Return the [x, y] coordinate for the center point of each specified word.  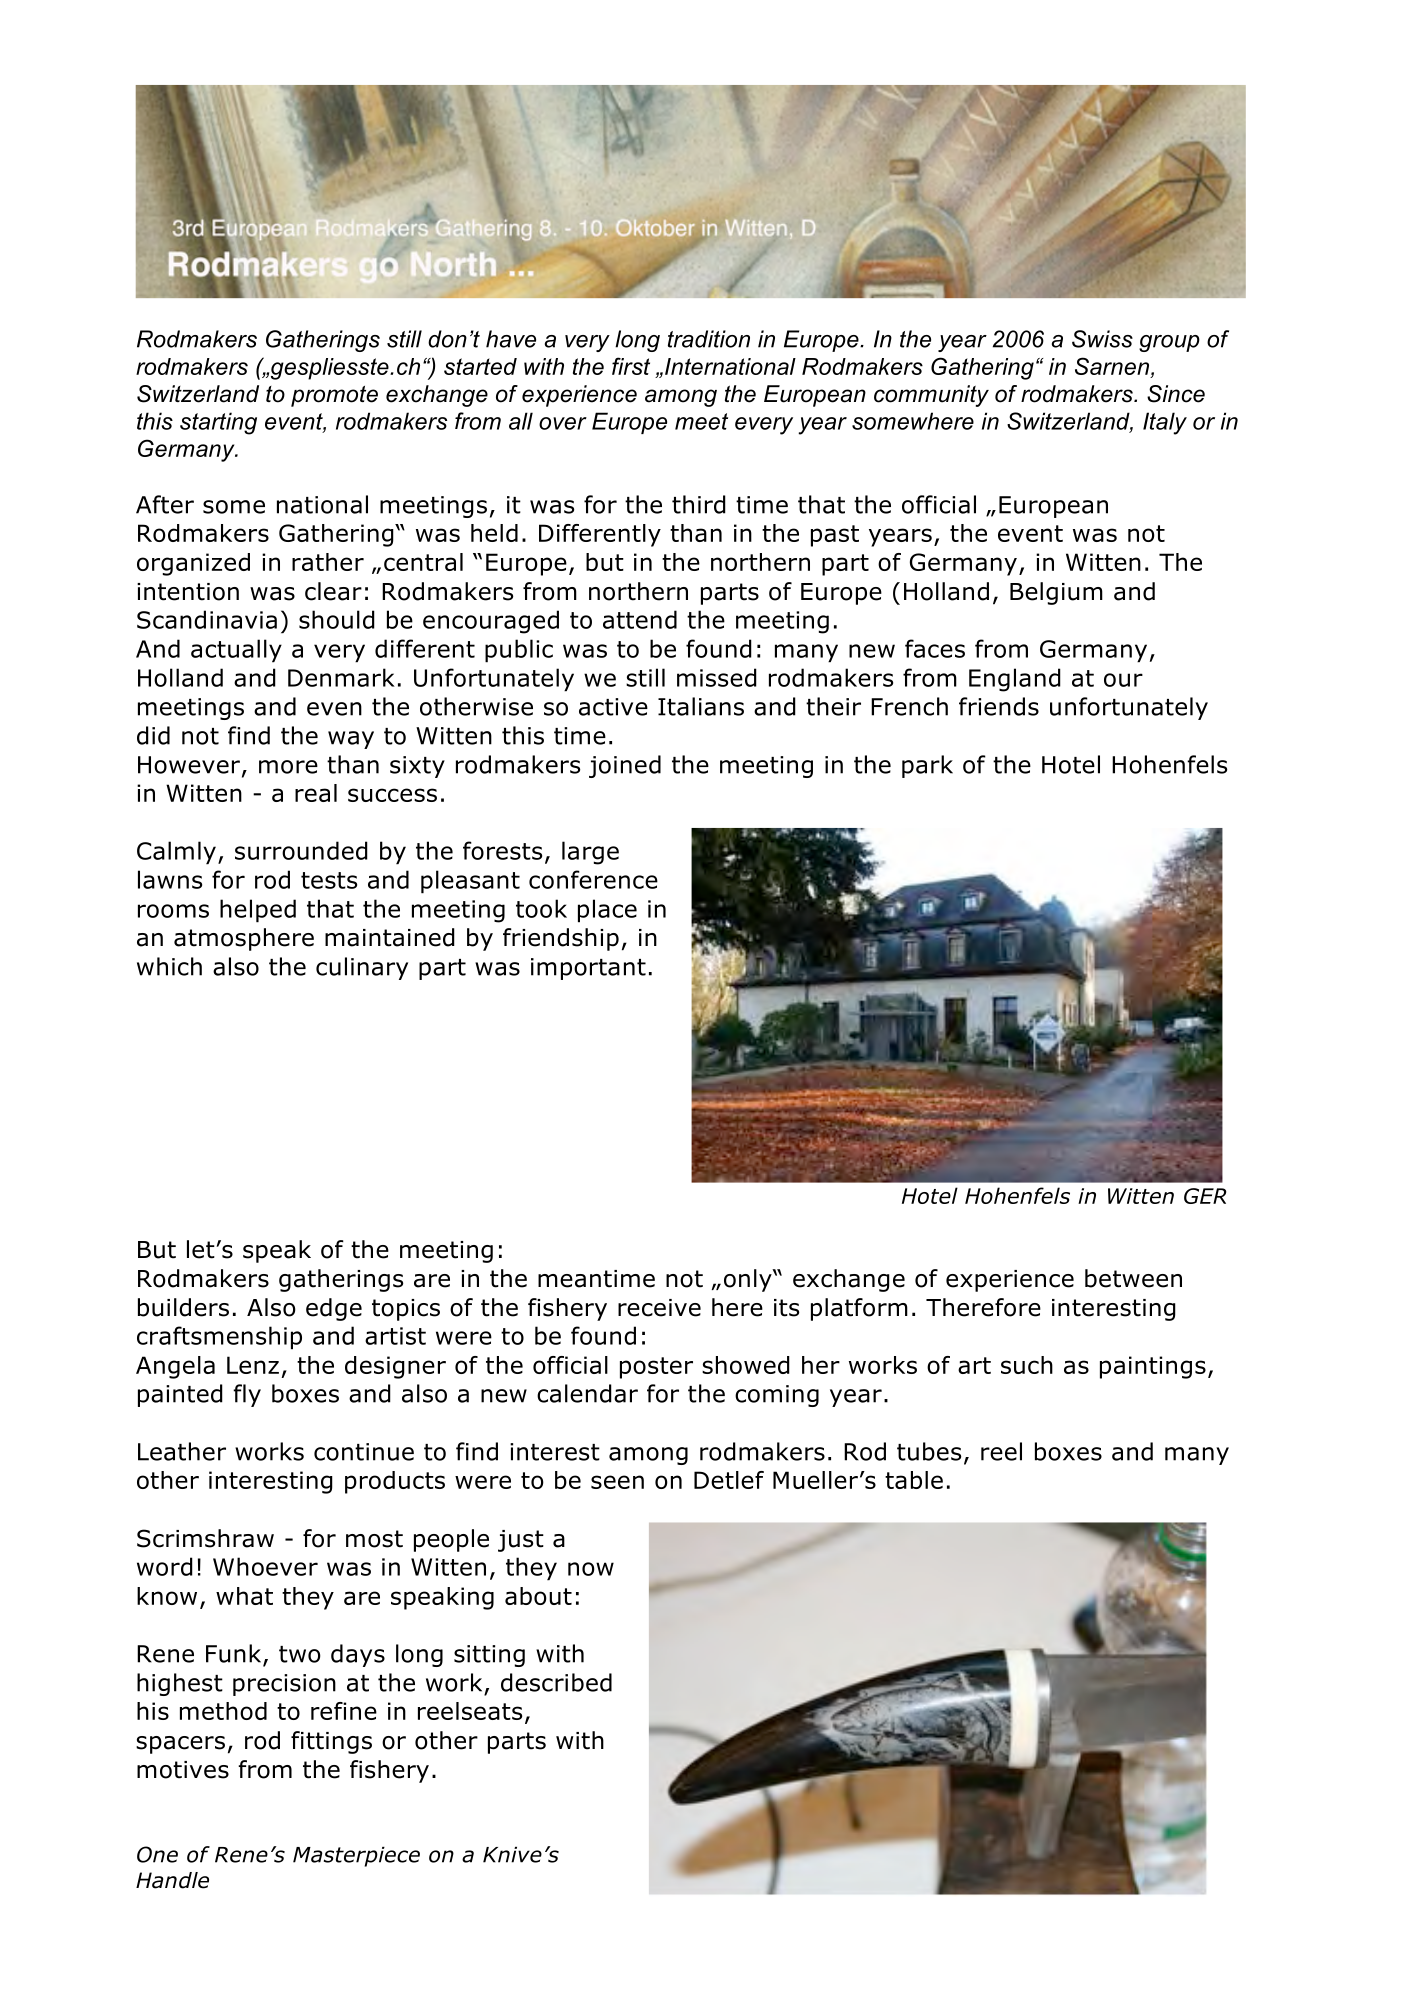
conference [593, 879]
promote [334, 396]
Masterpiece [356, 1857]
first [631, 366]
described [556, 1682]
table [914, 1480]
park [927, 766]
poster [656, 1368]
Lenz [253, 1365]
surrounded [301, 850]
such [1027, 1365]
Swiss [1102, 339]
